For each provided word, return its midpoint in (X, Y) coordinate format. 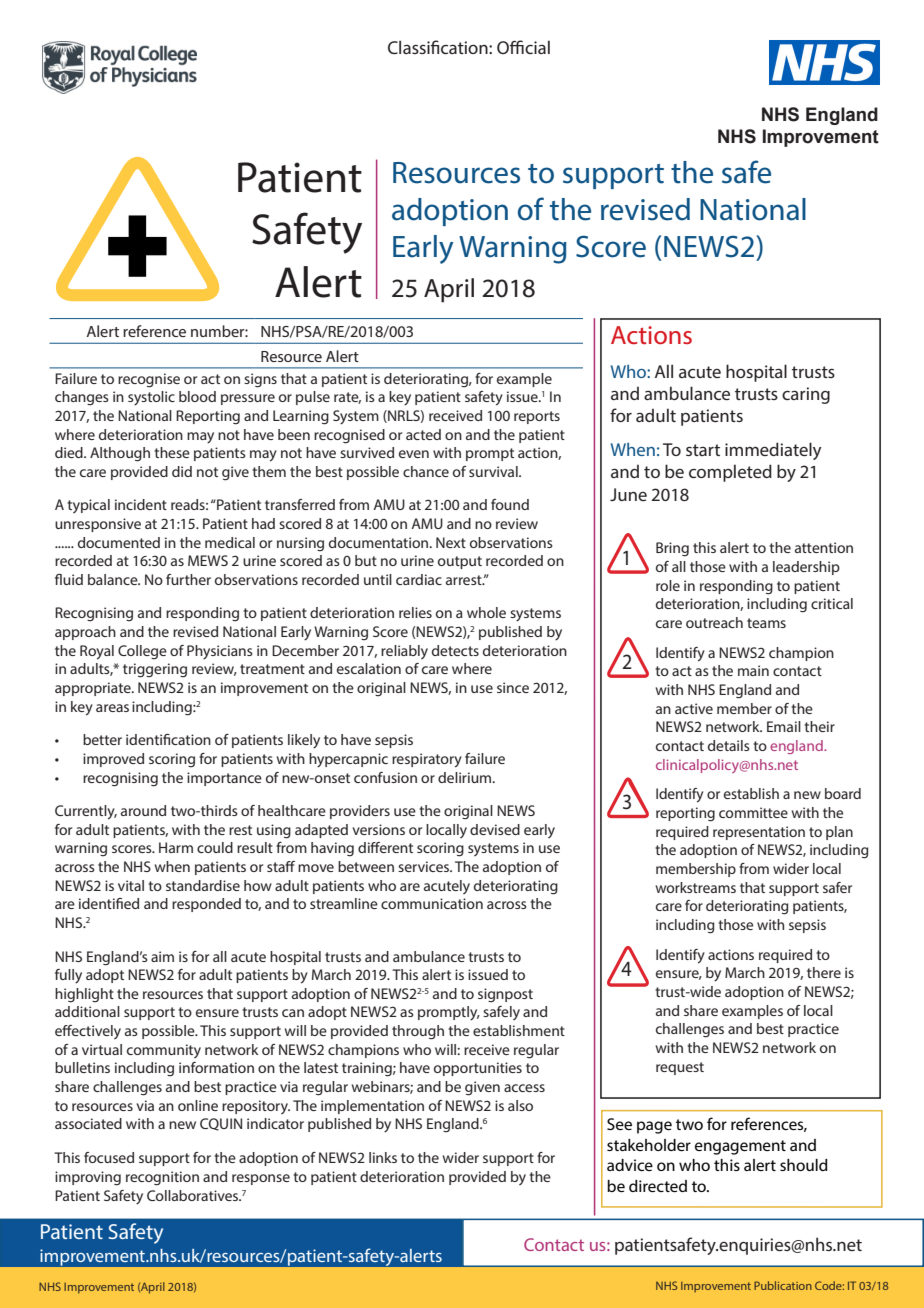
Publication (783, 1285)
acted (423, 434)
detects (455, 650)
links (383, 1157)
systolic (151, 398)
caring (806, 395)
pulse (313, 398)
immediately (773, 451)
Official (523, 47)
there (824, 972)
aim (162, 956)
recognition (162, 1178)
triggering (155, 670)
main (753, 670)
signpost (505, 995)
